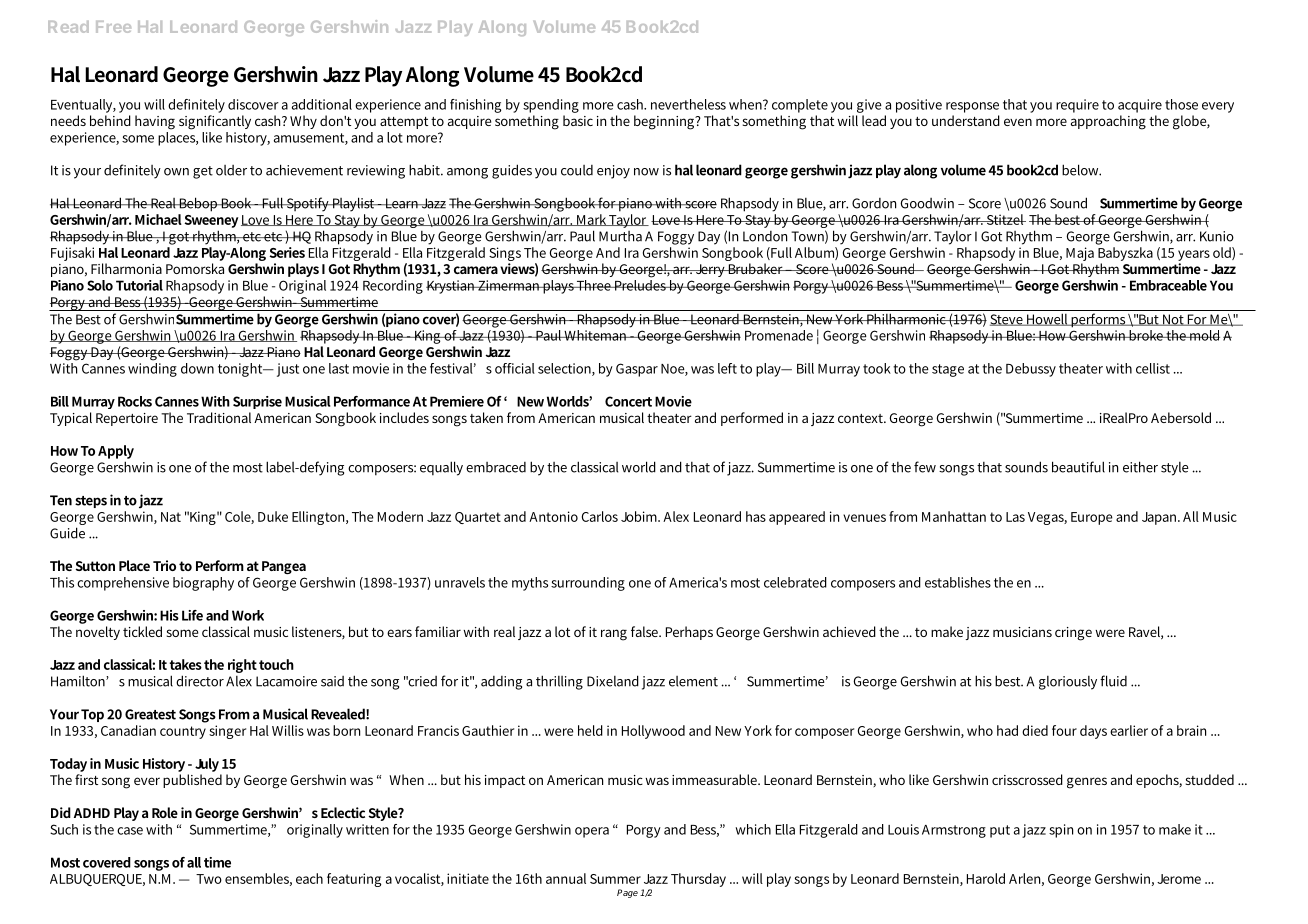 Image resolution: width=1308 pixels, height=924 pixels. I want to click on Free, so click(113, 27).
